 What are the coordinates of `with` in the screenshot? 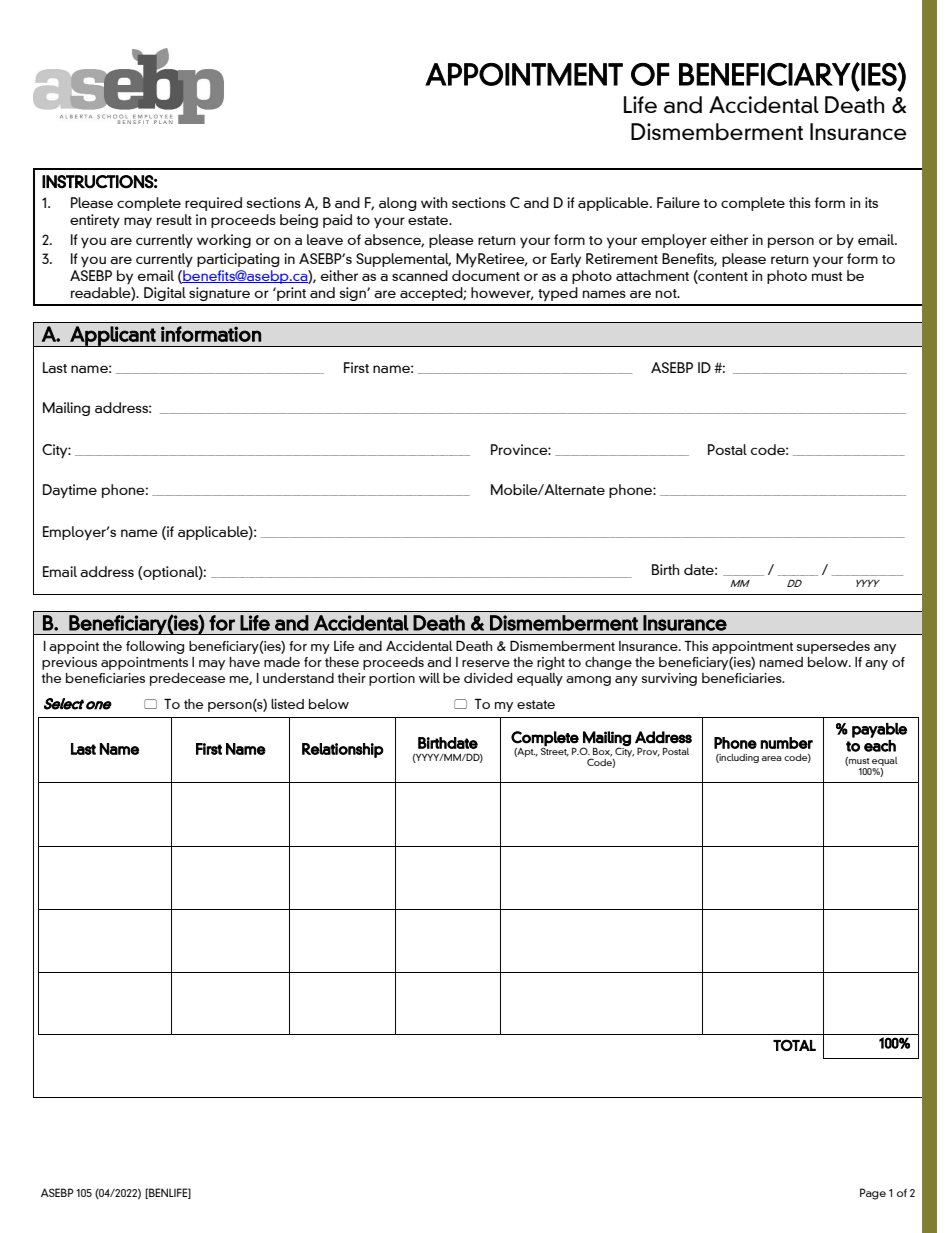 It's located at (434, 202).
